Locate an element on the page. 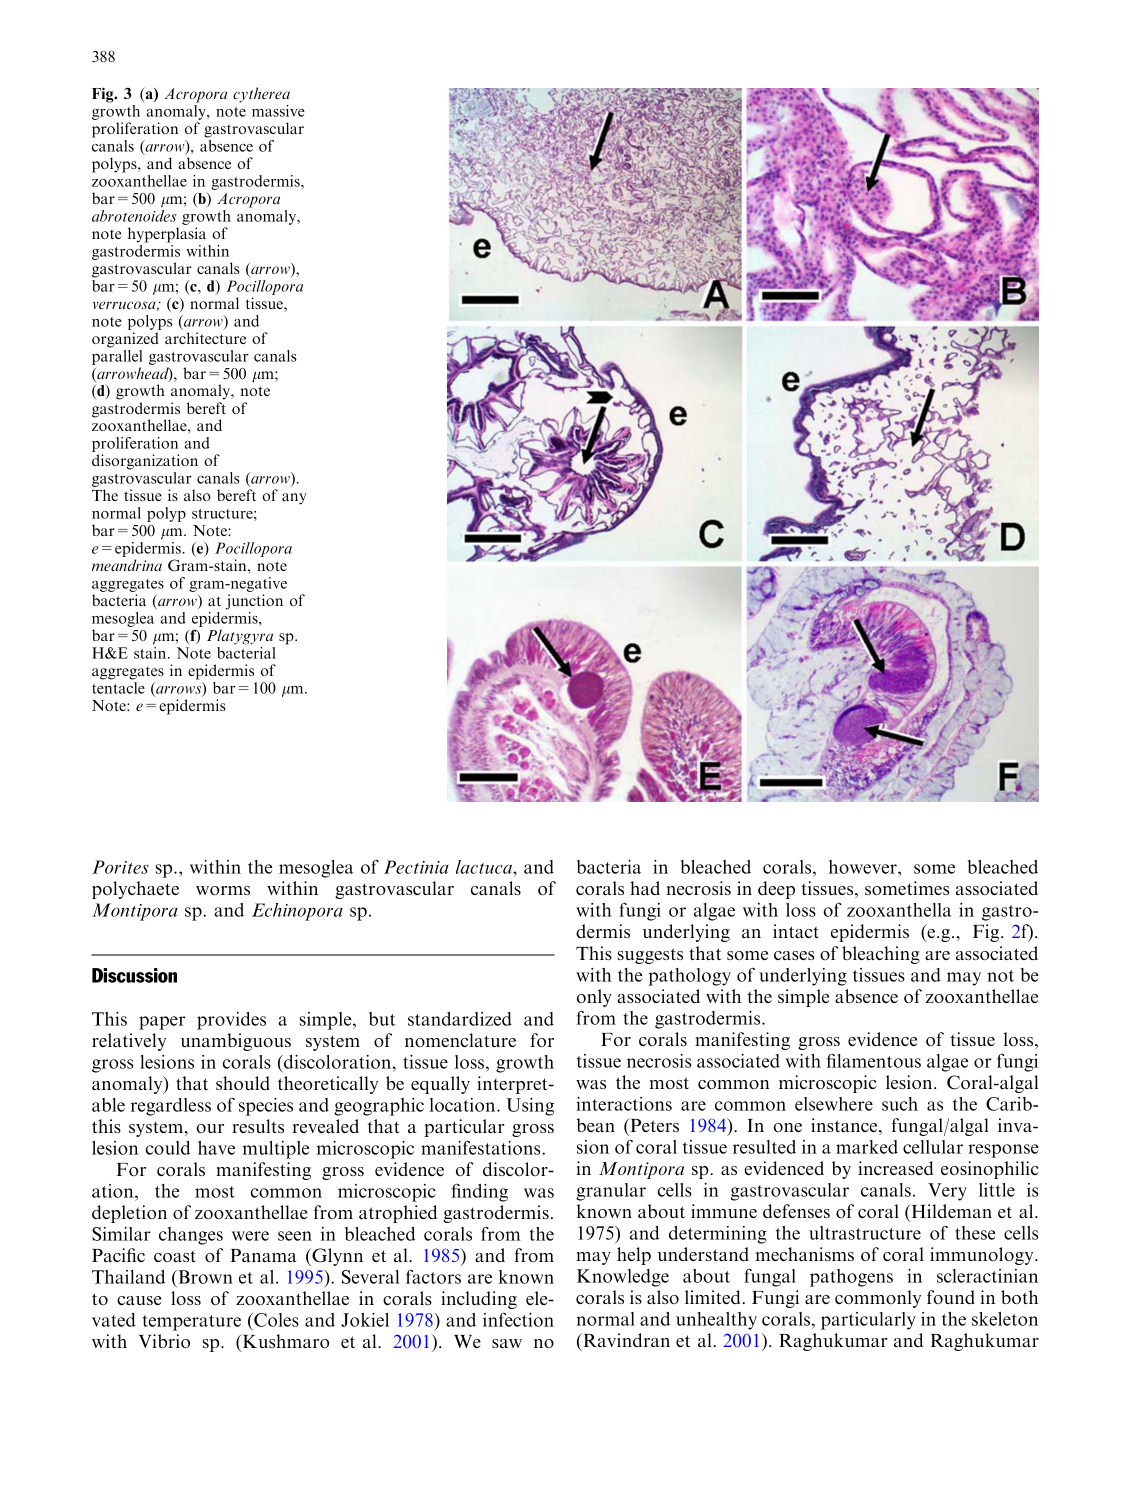 The width and height of the document is (1130, 1490). junction is located at coordinates (254, 602).
